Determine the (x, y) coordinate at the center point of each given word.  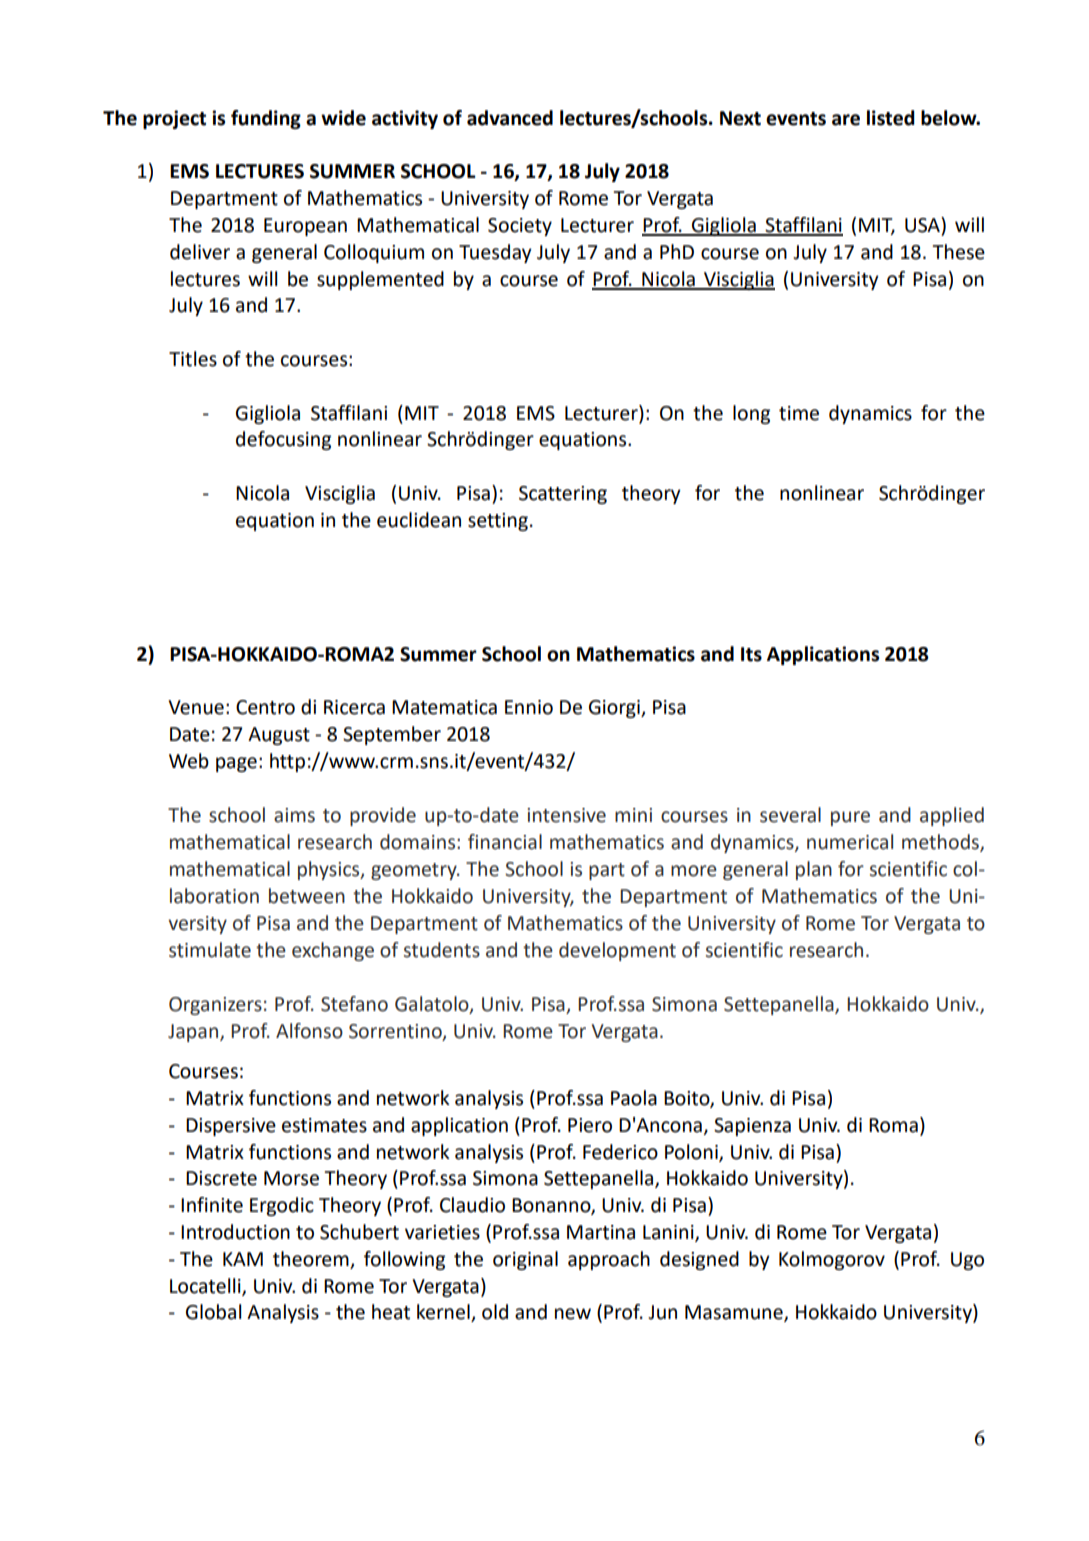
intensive (566, 815)
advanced (510, 118)
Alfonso (309, 1031)
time (799, 413)
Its (751, 654)
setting (498, 522)
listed (891, 118)
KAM (243, 1259)
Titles (193, 359)
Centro (265, 707)
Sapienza (752, 1127)
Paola (634, 1098)
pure (850, 818)
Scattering (563, 495)
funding (266, 119)
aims (294, 815)
